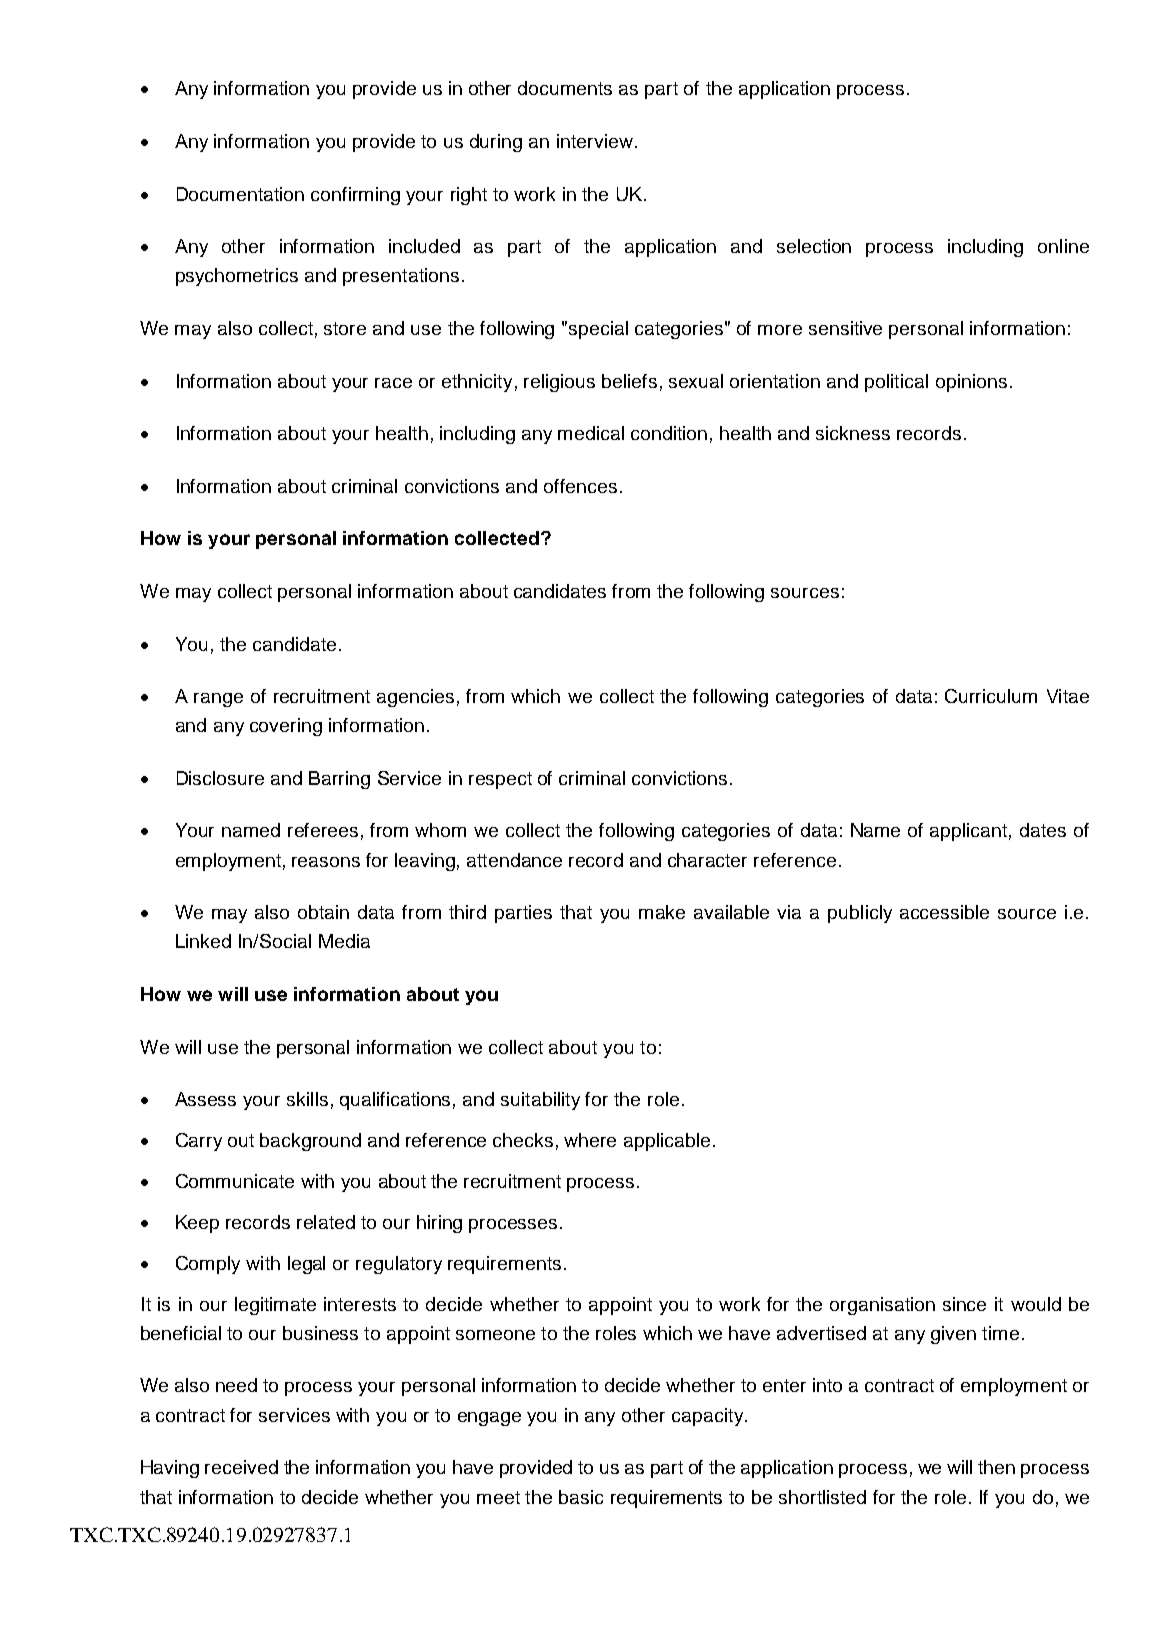 The width and height of the screenshot is (1160, 1640). What do you see at coordinates (596, 141) in the screenshot?
I see `interview` at bounding box center [596, 141].
